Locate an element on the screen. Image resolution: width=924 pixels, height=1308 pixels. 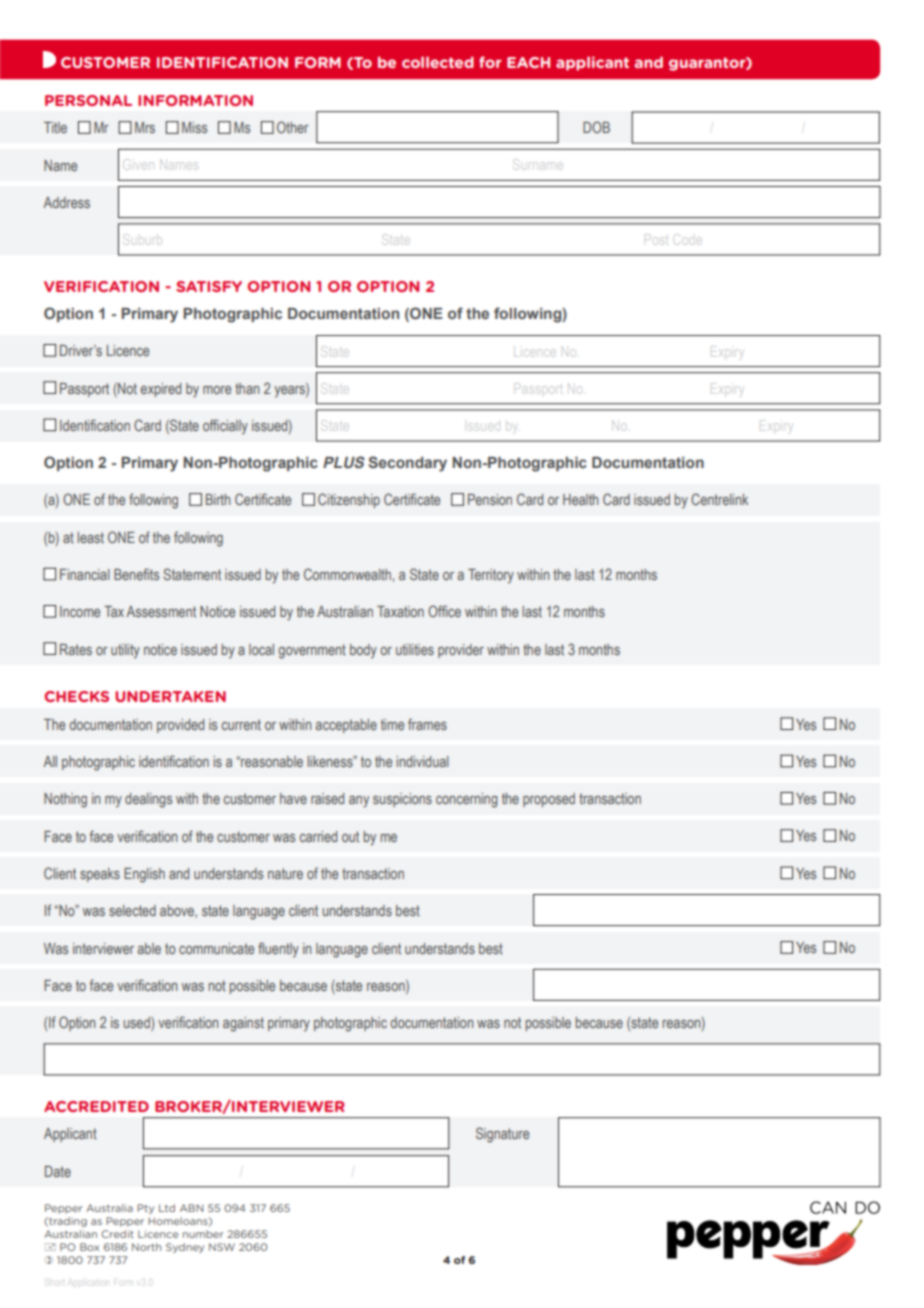
PERSONAL is located at coordinates (88, 100).
